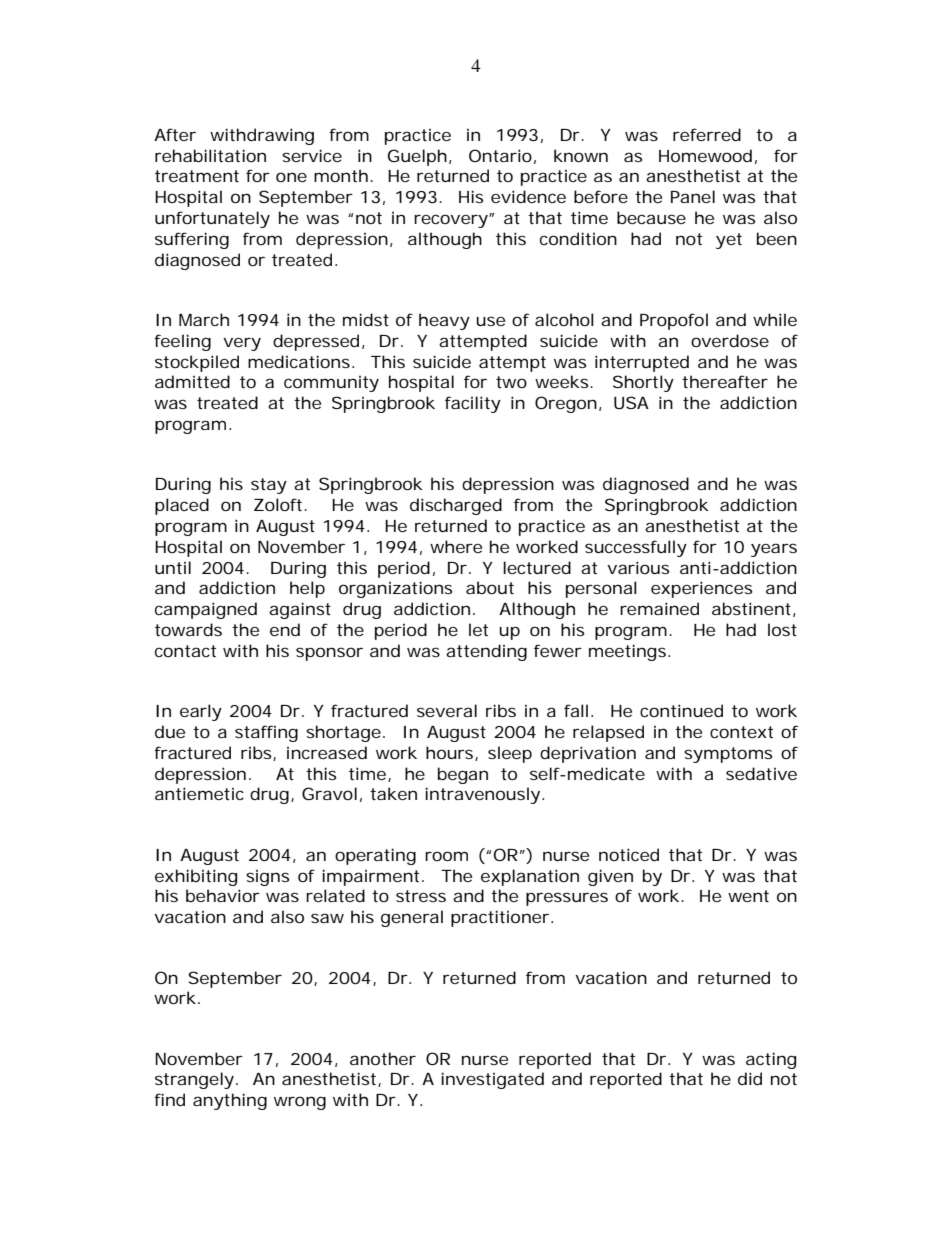 This image has height=1233, width=952. Describe the element at coordinates (748, 896) in the image. I see `went` at that location.
